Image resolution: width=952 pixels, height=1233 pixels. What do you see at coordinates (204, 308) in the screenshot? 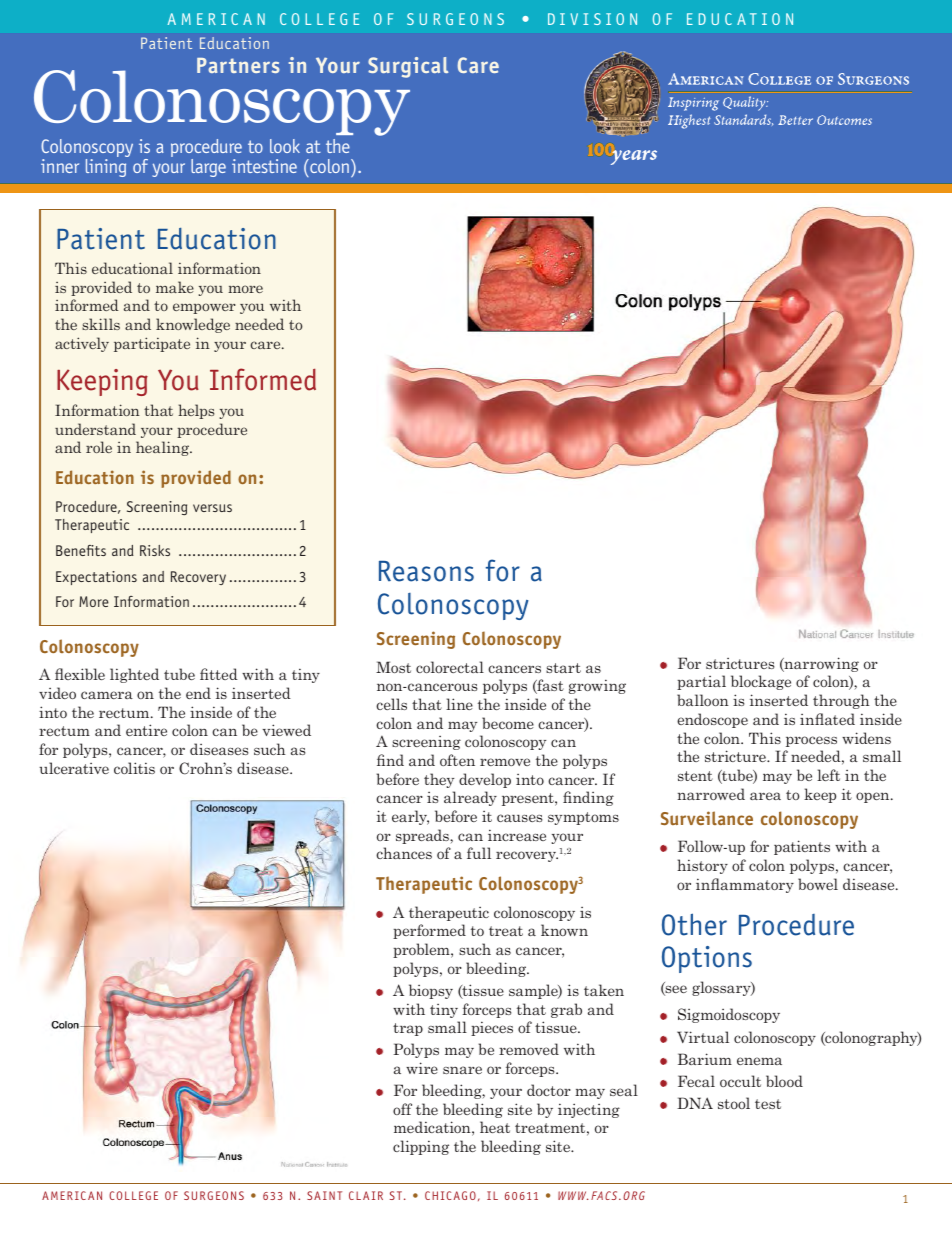
I see `empower` at bounding box center [204, 308].
